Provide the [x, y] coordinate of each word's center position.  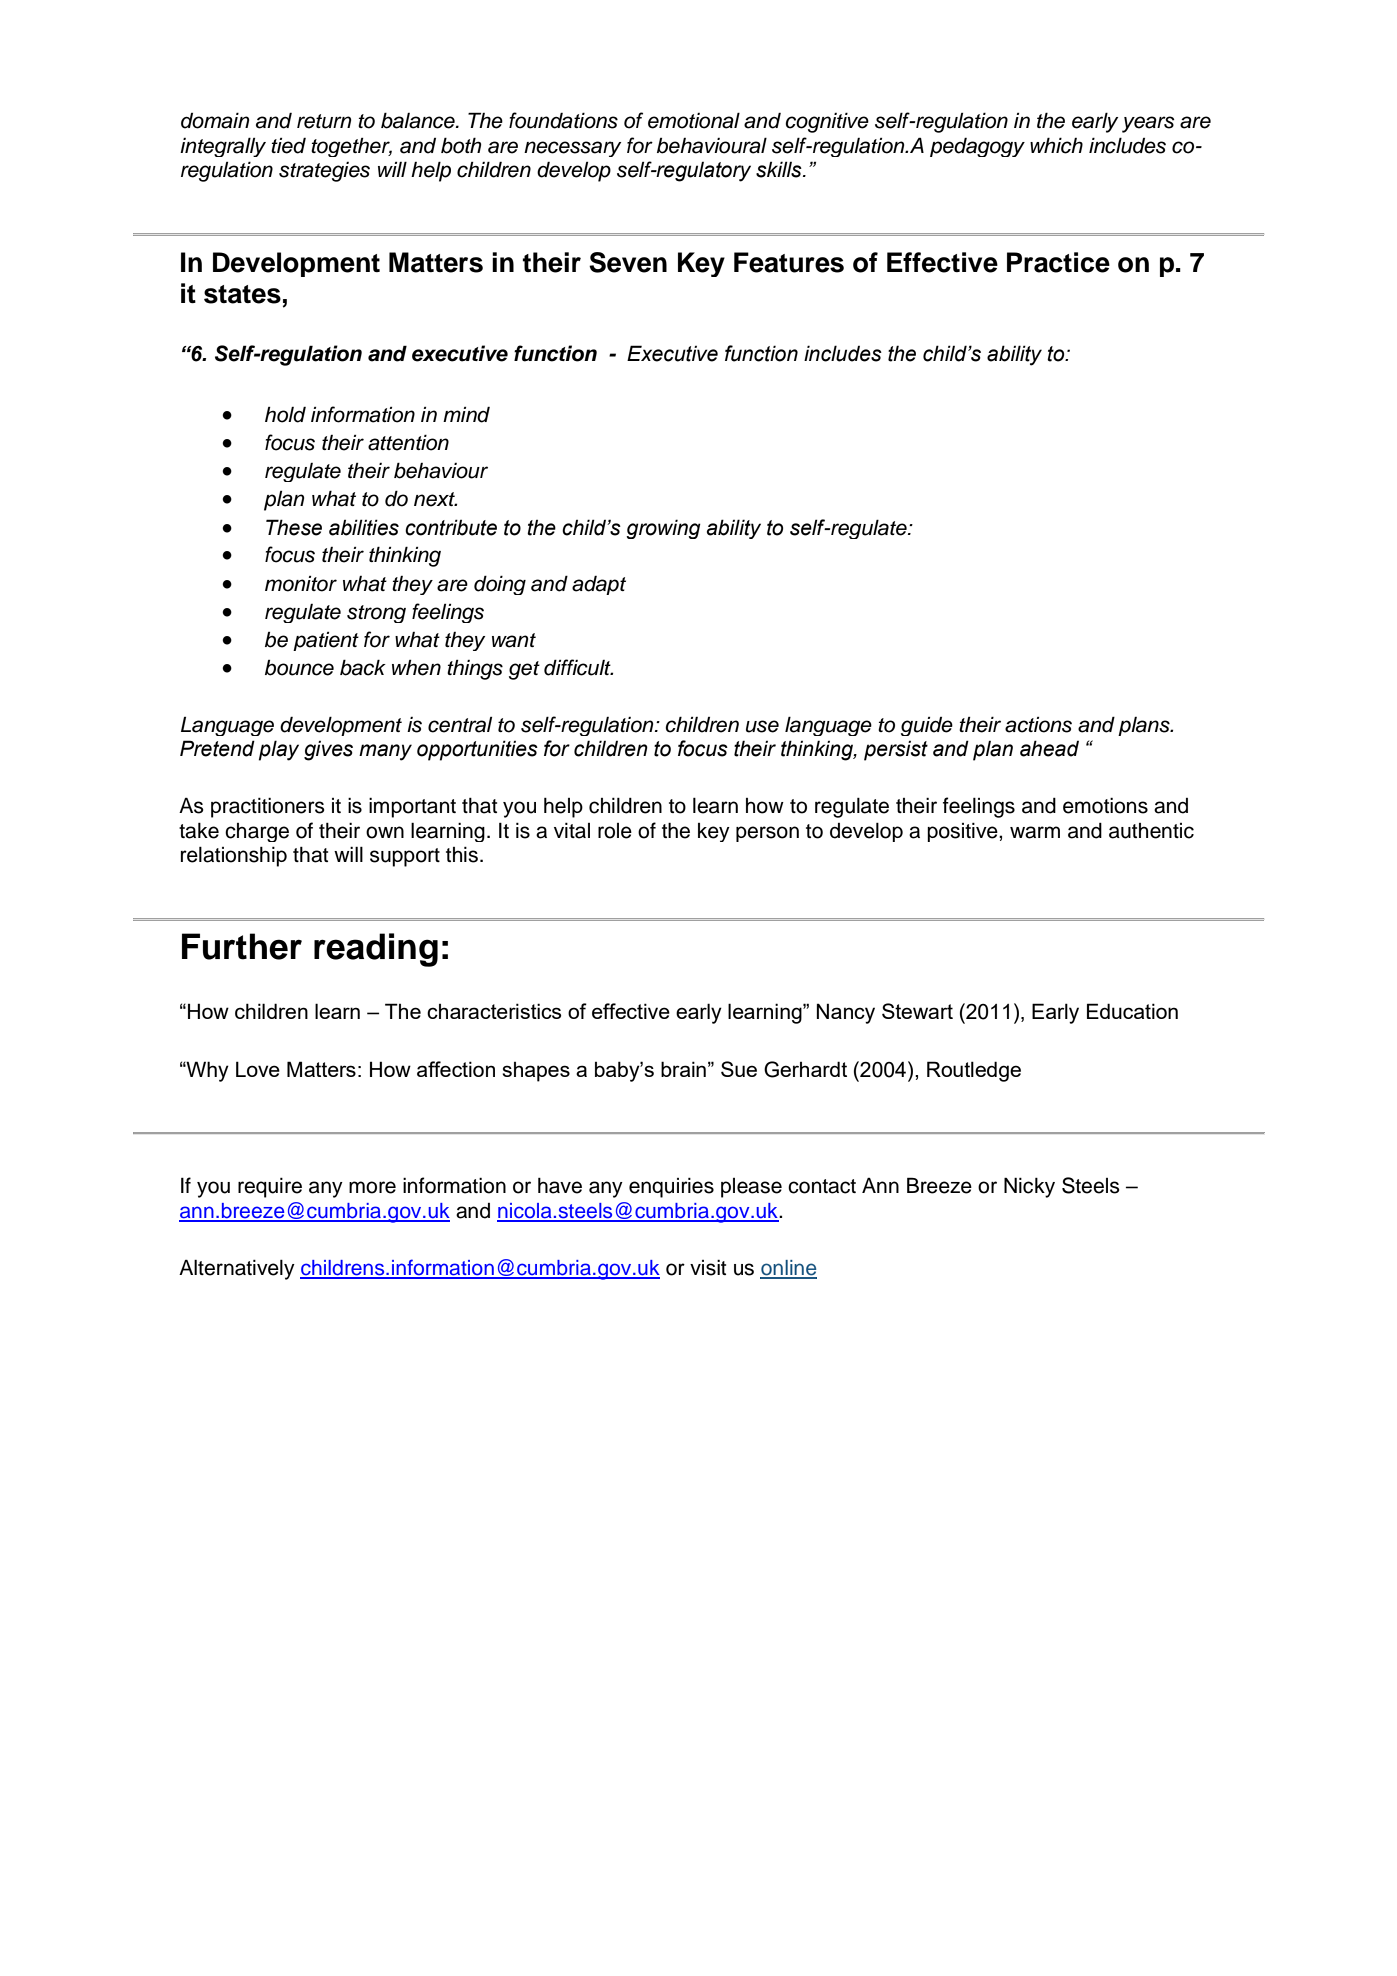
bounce [299, 668]
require [270, 1188]
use [762, 726]
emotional [694, 120]
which [1056, 145]
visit [708, 1268]
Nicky [1029, 1187]
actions [1038, 725]
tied [288, 146]
